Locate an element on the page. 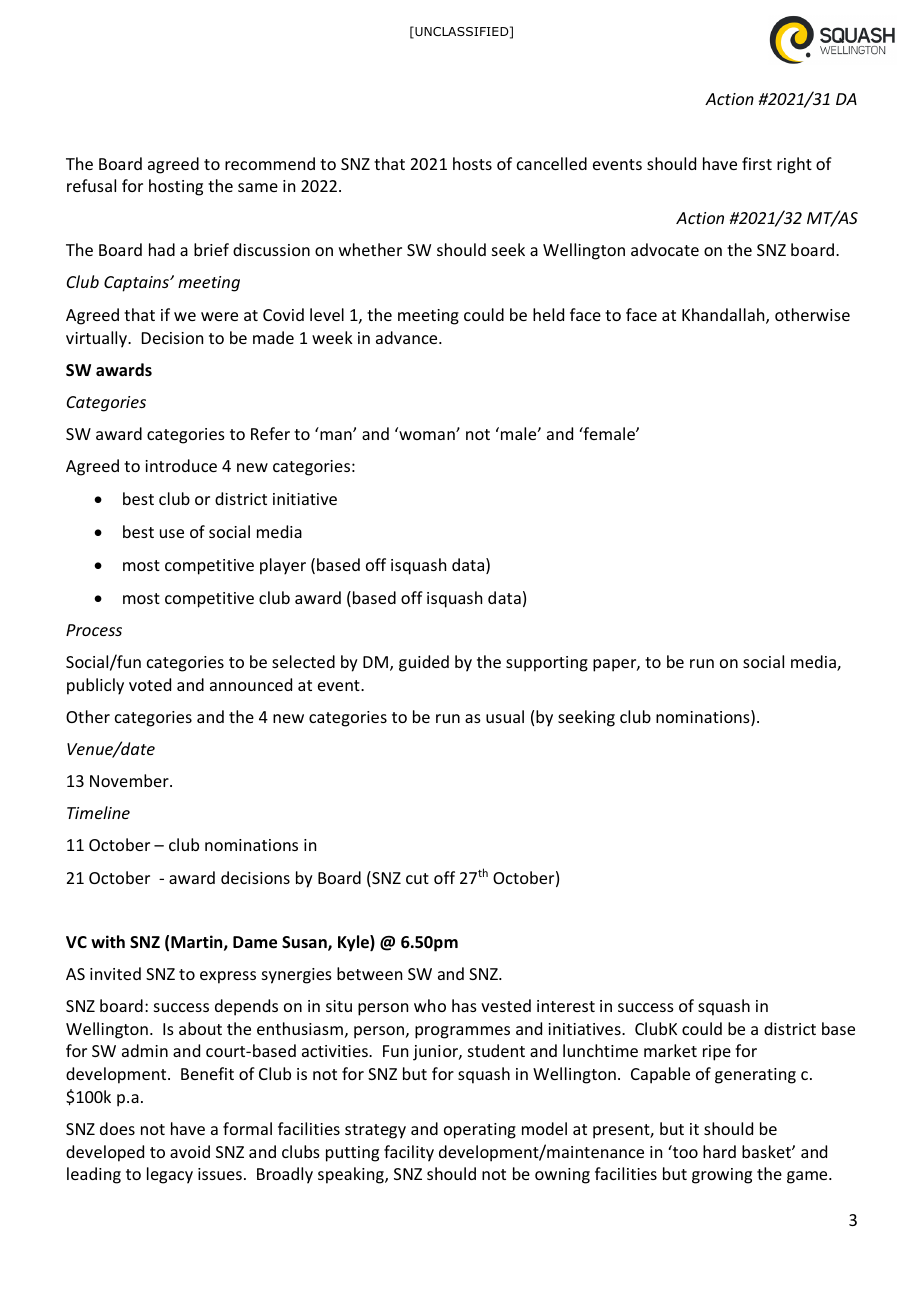 The height and width of the page is (1308, 924). cut is located at coordinates (417, 878).
